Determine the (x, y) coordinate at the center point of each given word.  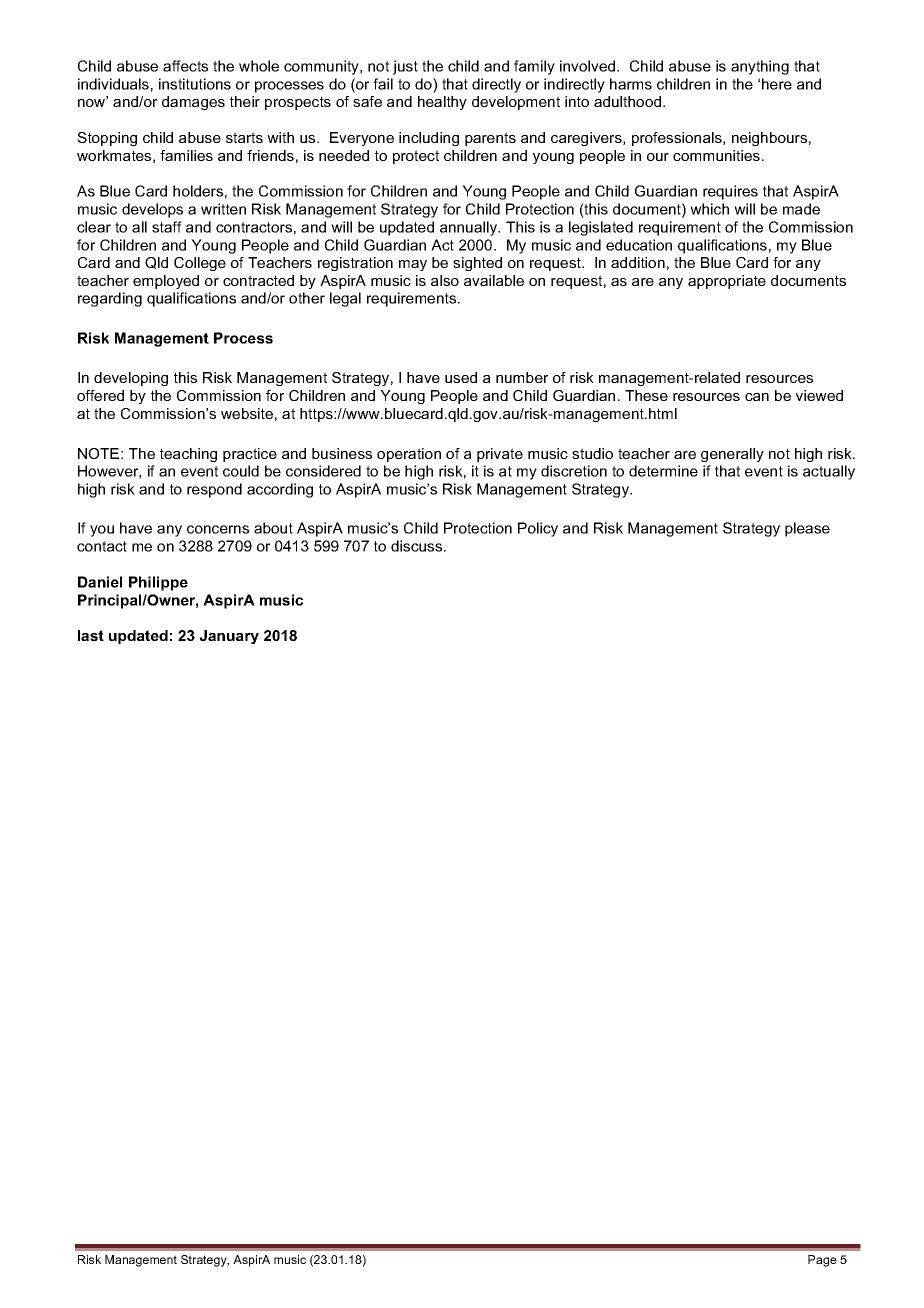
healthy (442, 103)
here (777, 84)
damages (193, 103)
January (229, 637)
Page (822, 1261)
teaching (188, 455)
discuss (418, 546)
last (91, 635)
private (500, 455)
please (807, 529)
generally (732, 455)
